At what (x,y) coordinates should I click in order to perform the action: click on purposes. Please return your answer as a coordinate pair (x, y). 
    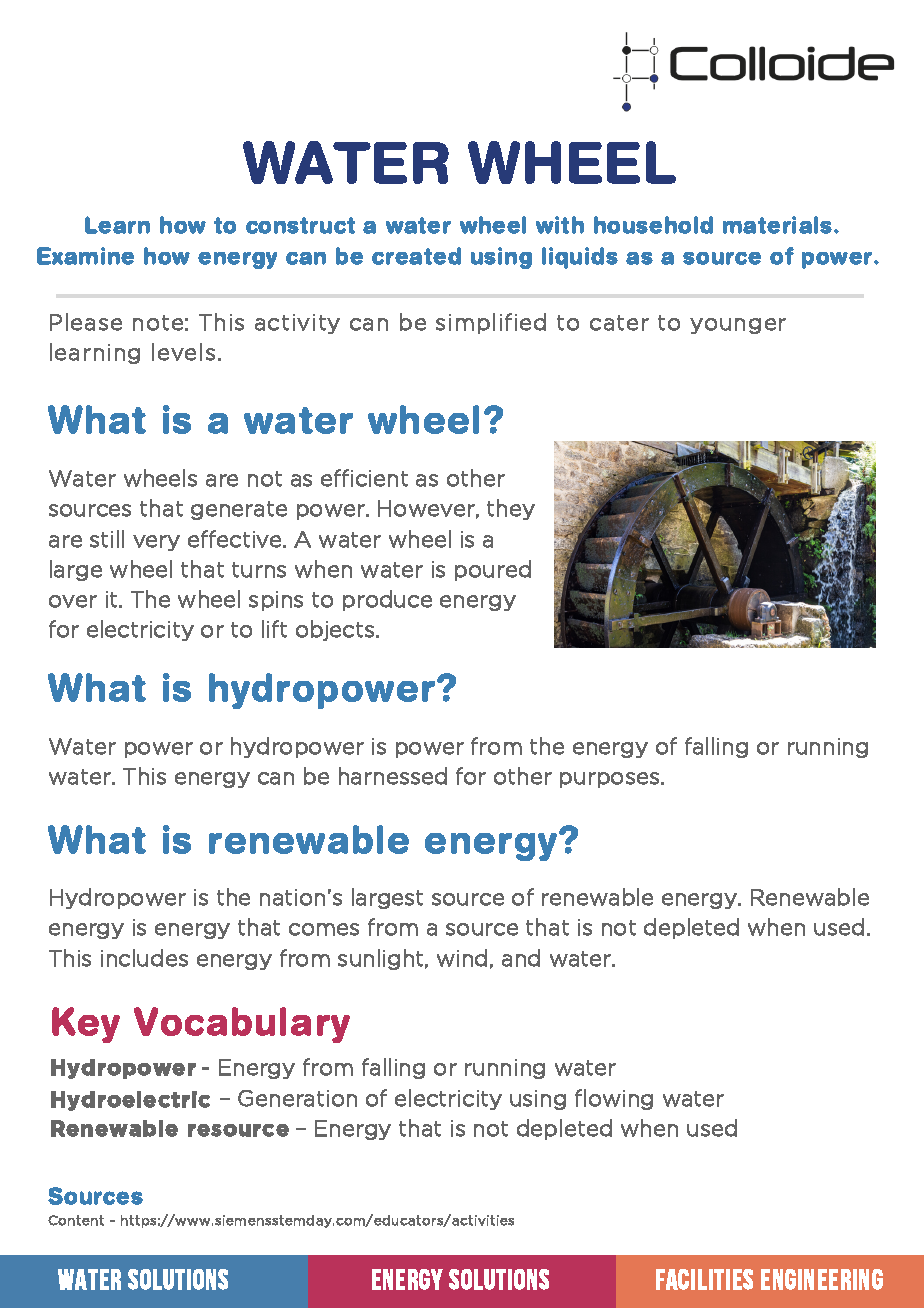
    Looking at the image, I should click on (609, 780).
